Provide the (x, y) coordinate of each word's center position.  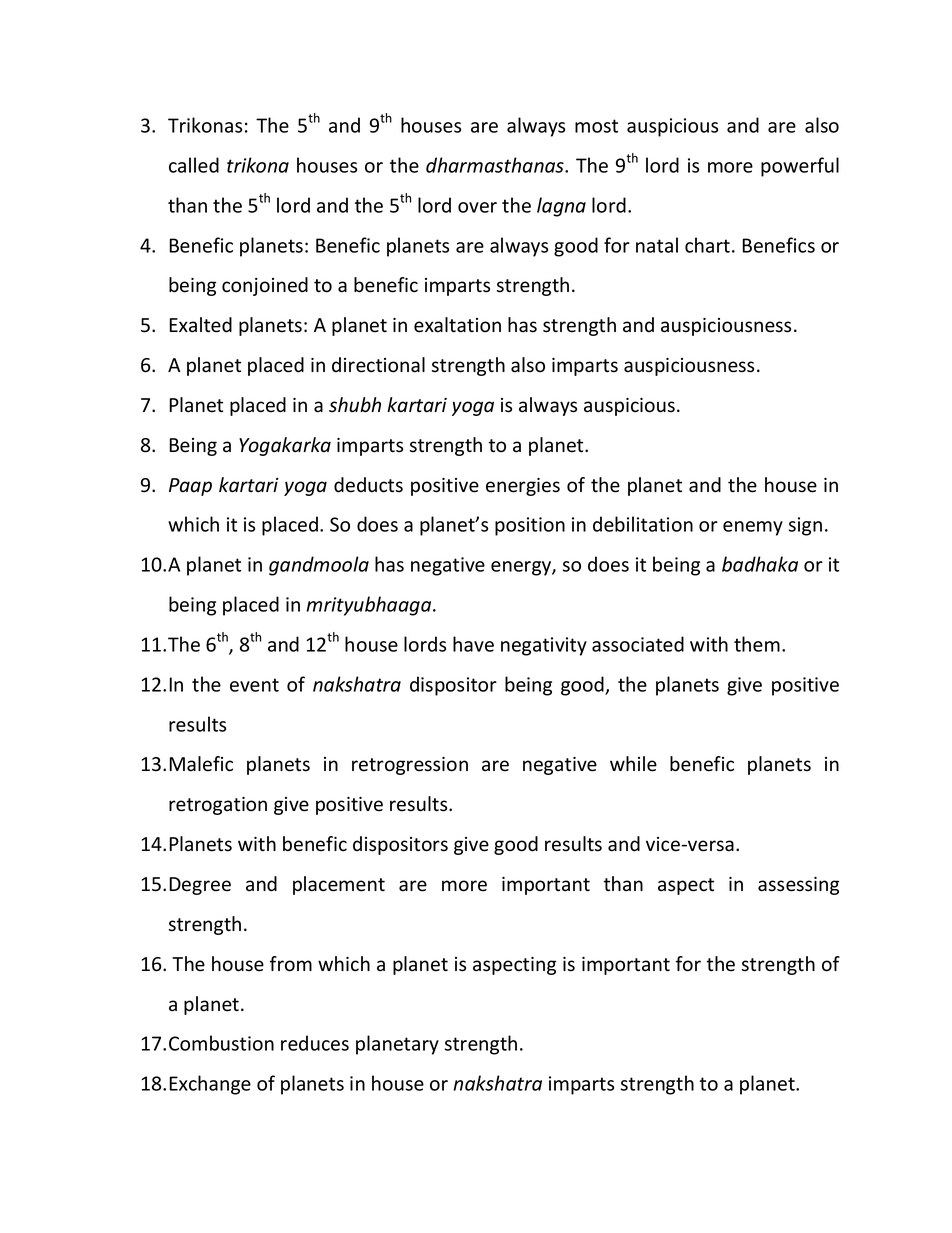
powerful (800, 167)
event (254, 685)
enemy (753, 528)
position (530, 526)
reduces (315, 1043)
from (291, 964)
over (477, 207)
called (194, 165)
